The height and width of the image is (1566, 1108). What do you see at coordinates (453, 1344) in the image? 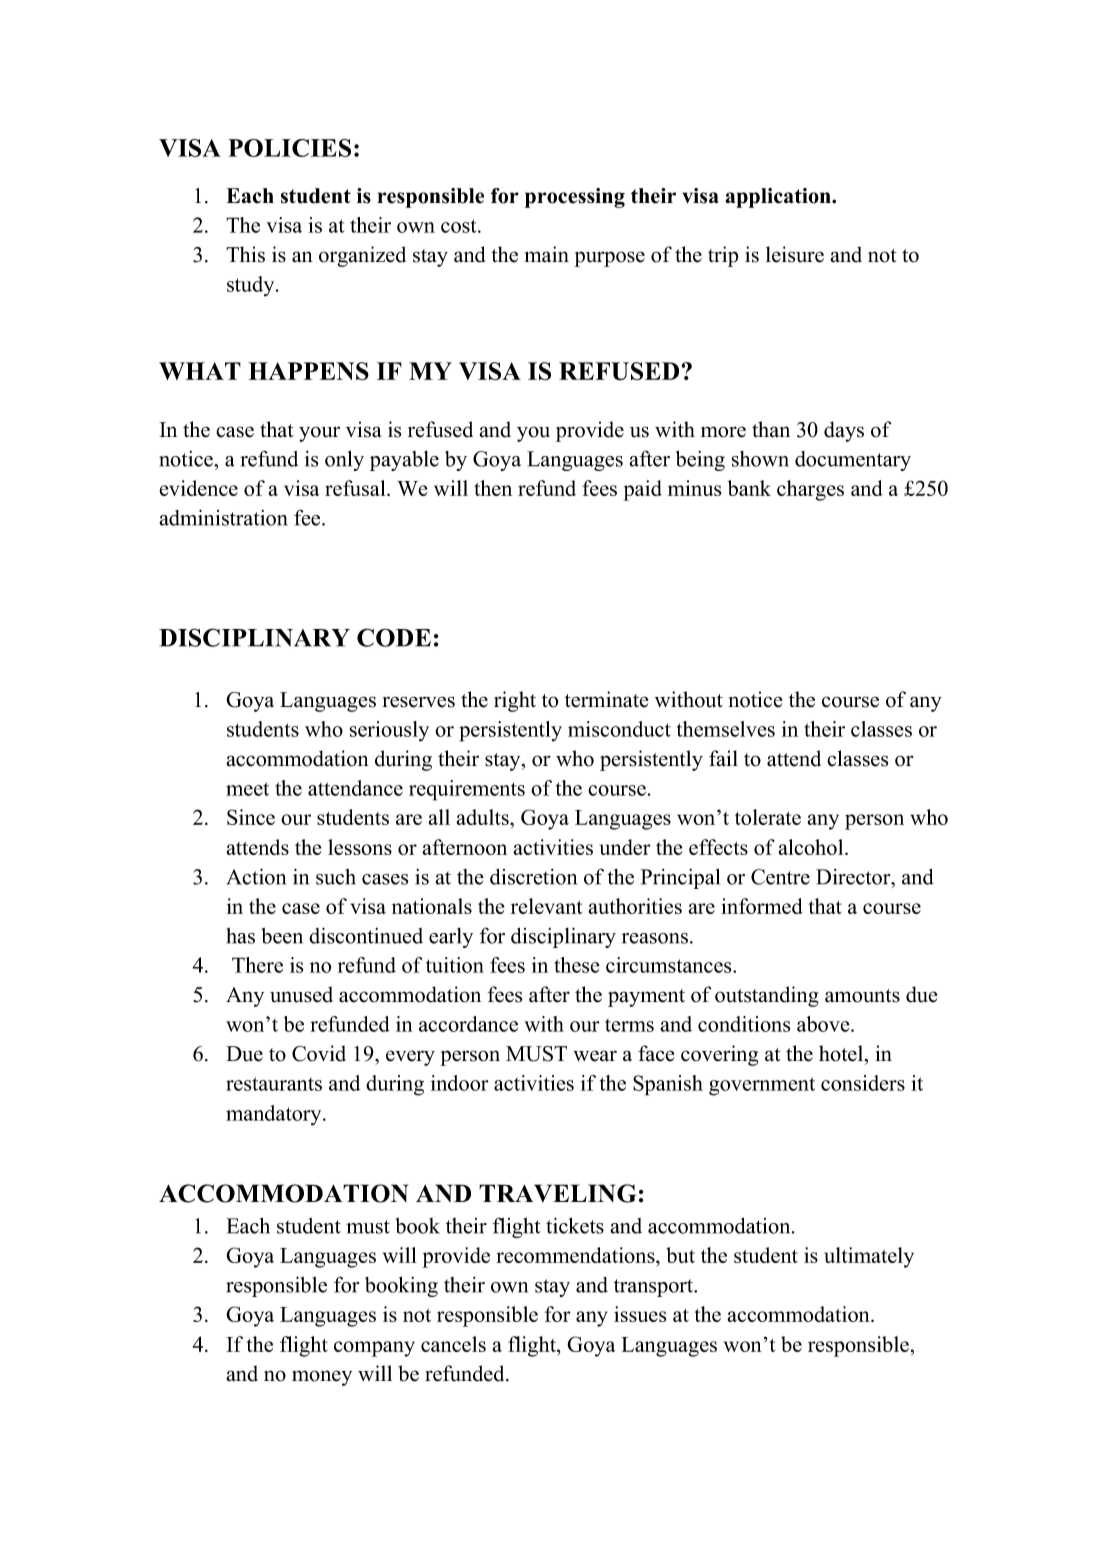
I see `cancels` at bounding box center [453, 1344].
